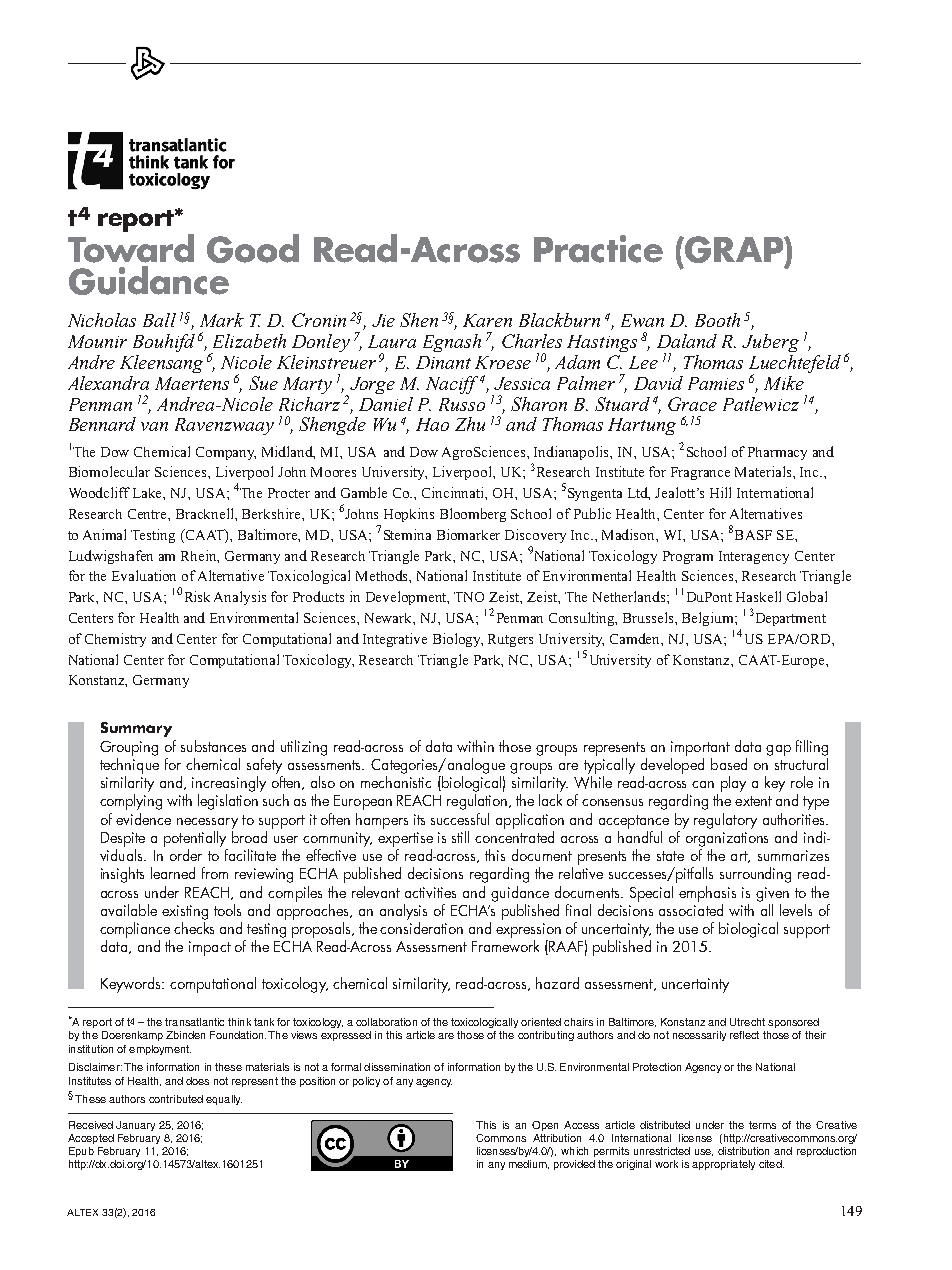 The width and height of the screenshot is (952, 1270). Describe the element at coordinates (487, 320) in the screenshot. I see `Karen` at that location.
